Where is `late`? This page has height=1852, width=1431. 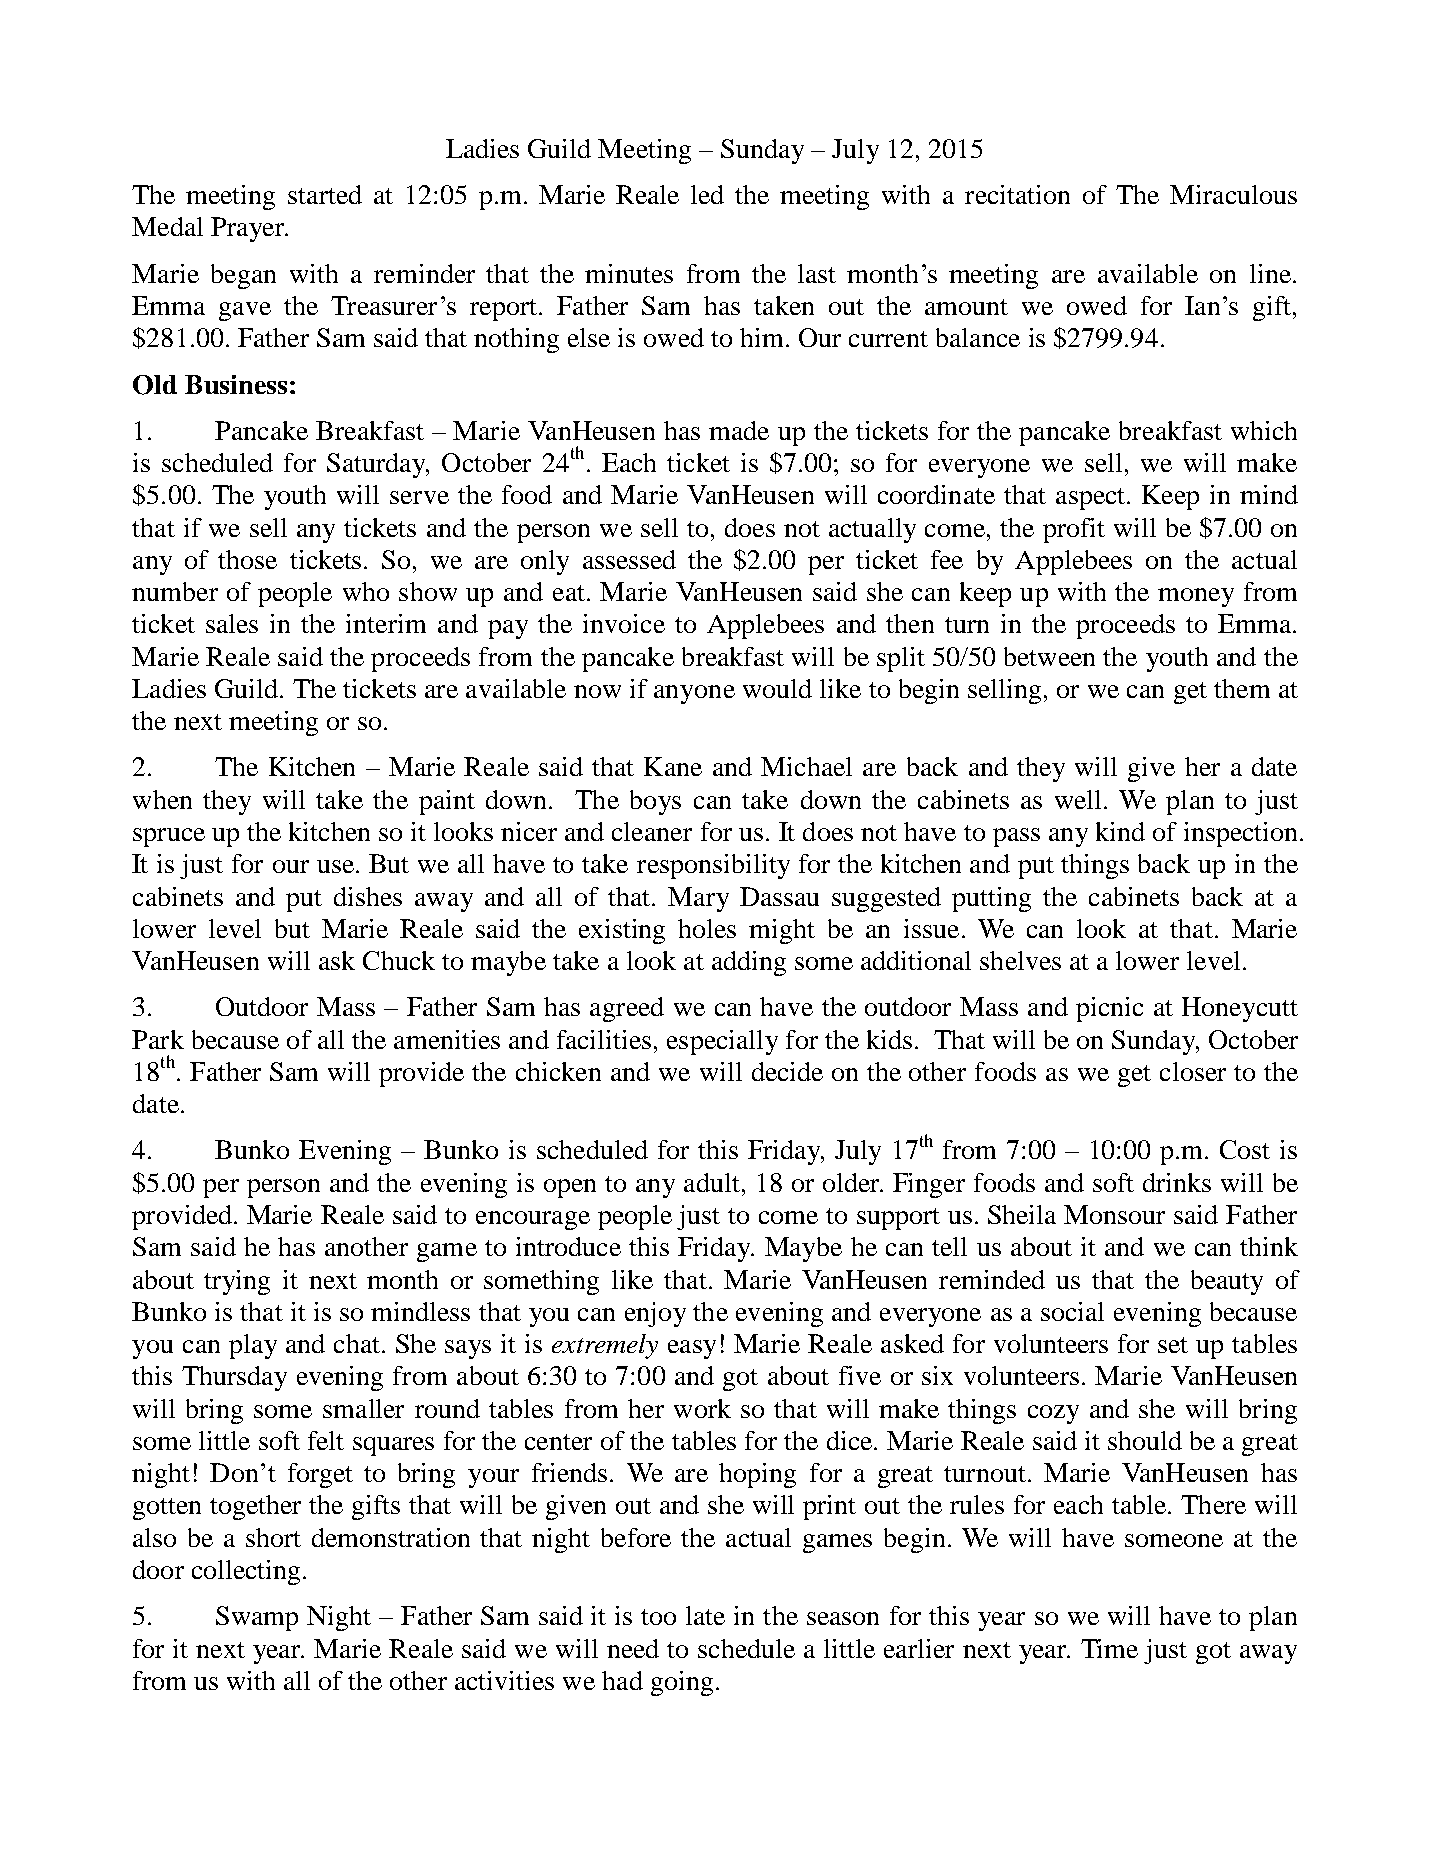
late is located at coordinates (705, 1615).
